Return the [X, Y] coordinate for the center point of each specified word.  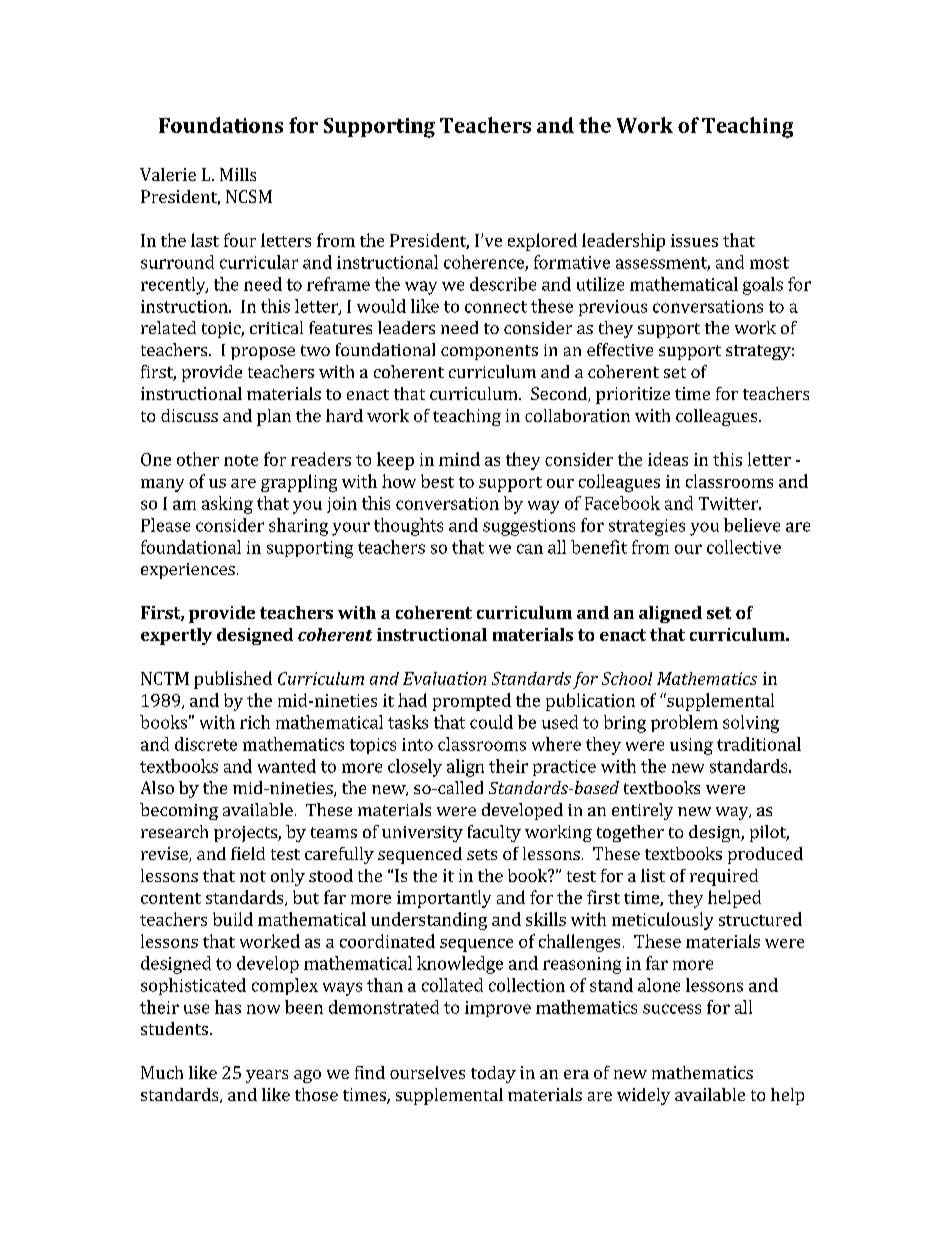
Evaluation [444, 678]
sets [482, 854]
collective [744, 547]
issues [694, 240]
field [248, 853]
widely [643, 1096]
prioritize [633, 395]
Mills [238, 174]
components [489, 352]
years [267, 1076]
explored [542, 242]
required [724, 877]
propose [263, 353]
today [493, 1074]
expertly [176, 636]
